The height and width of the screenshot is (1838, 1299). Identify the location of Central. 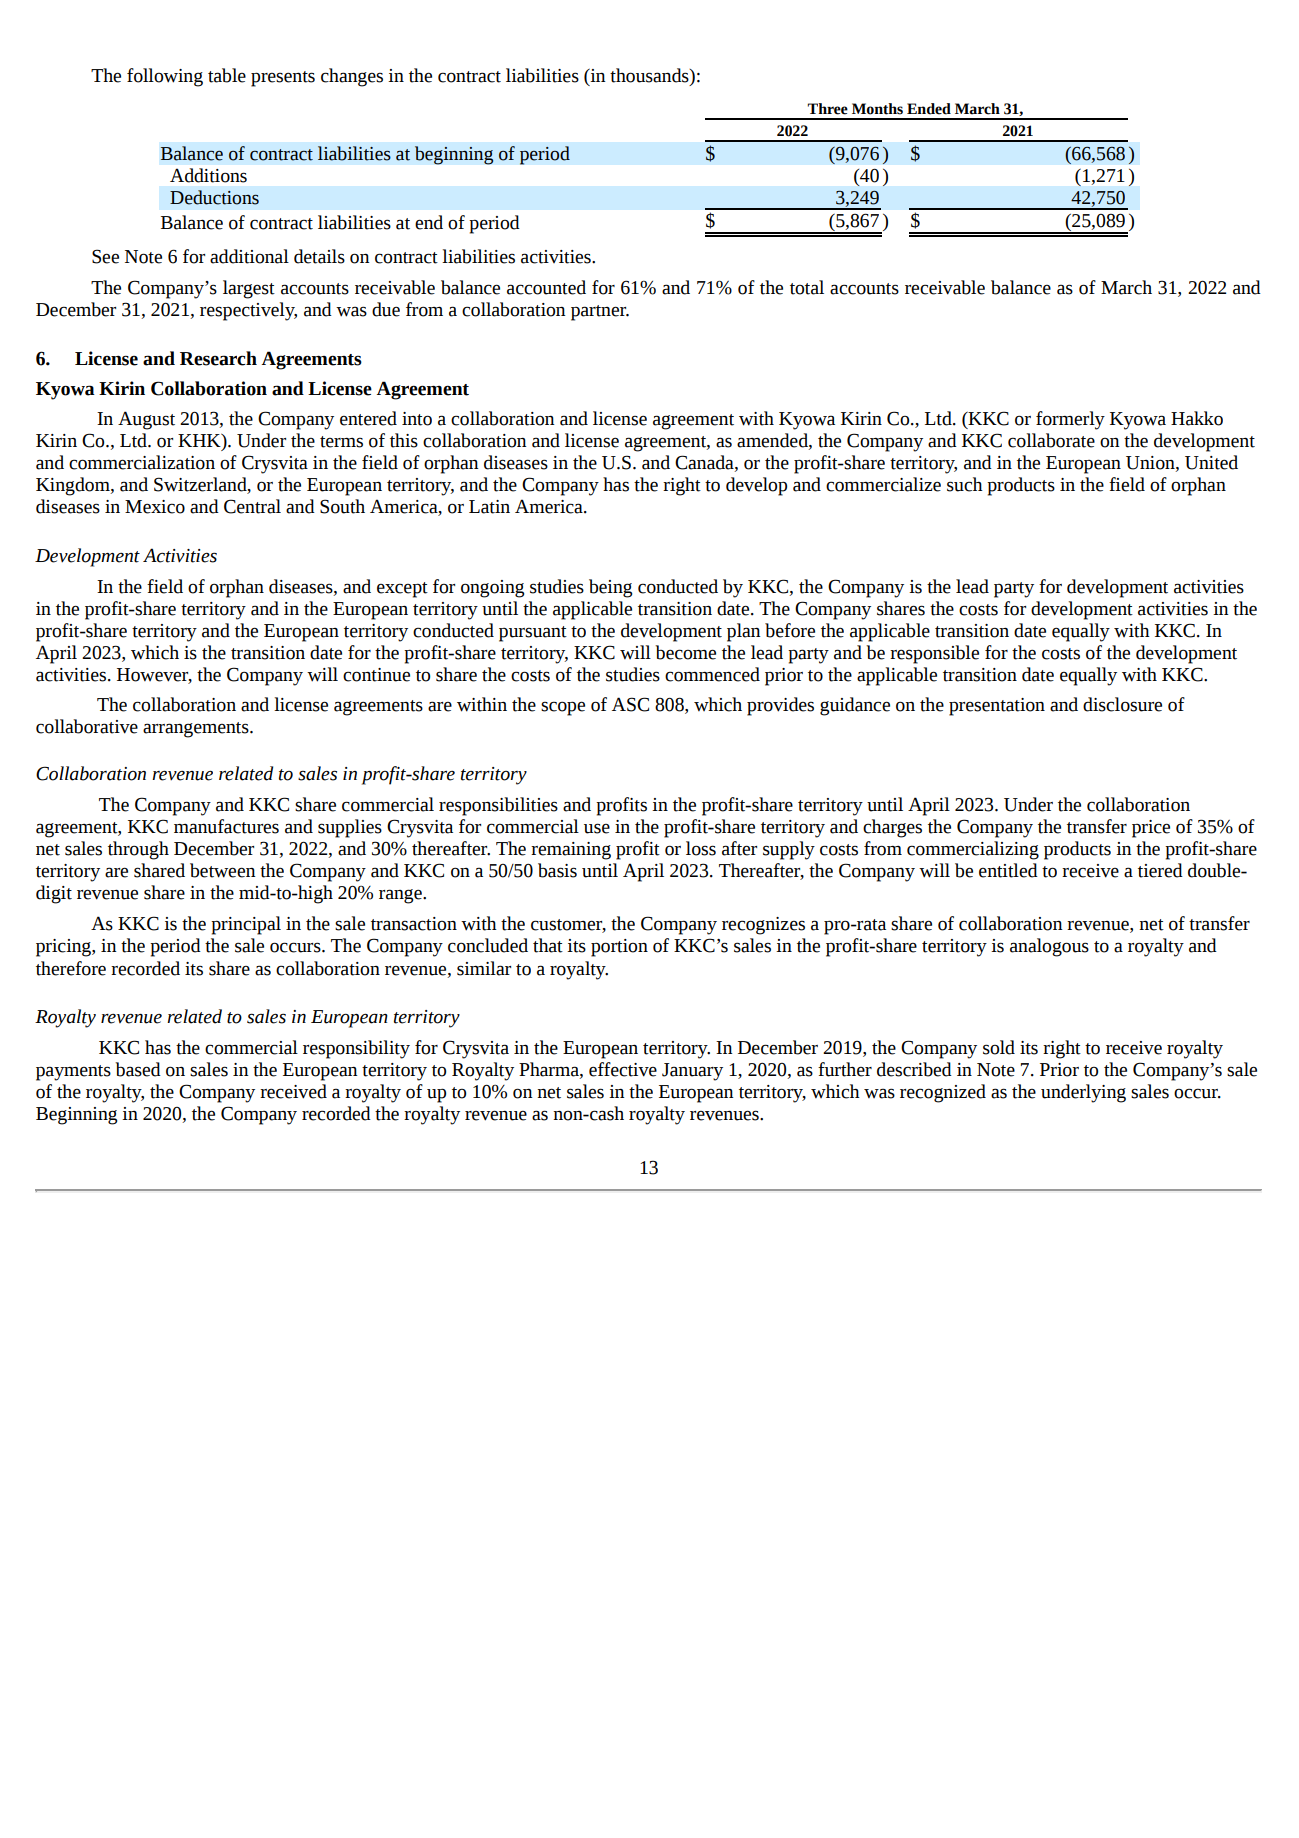
(252, 506).
